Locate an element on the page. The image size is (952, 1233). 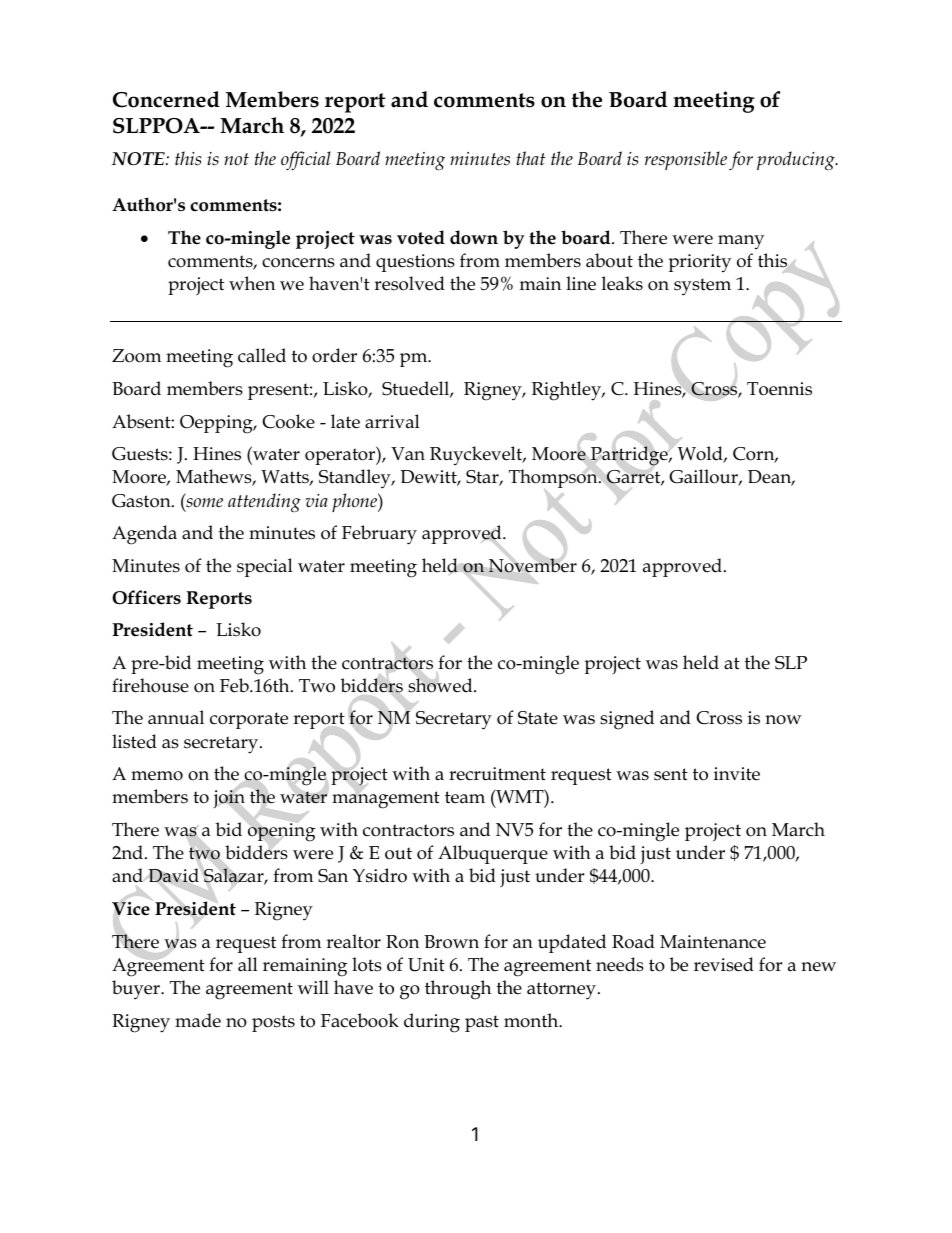
November is located at coordinates (532, 565).
